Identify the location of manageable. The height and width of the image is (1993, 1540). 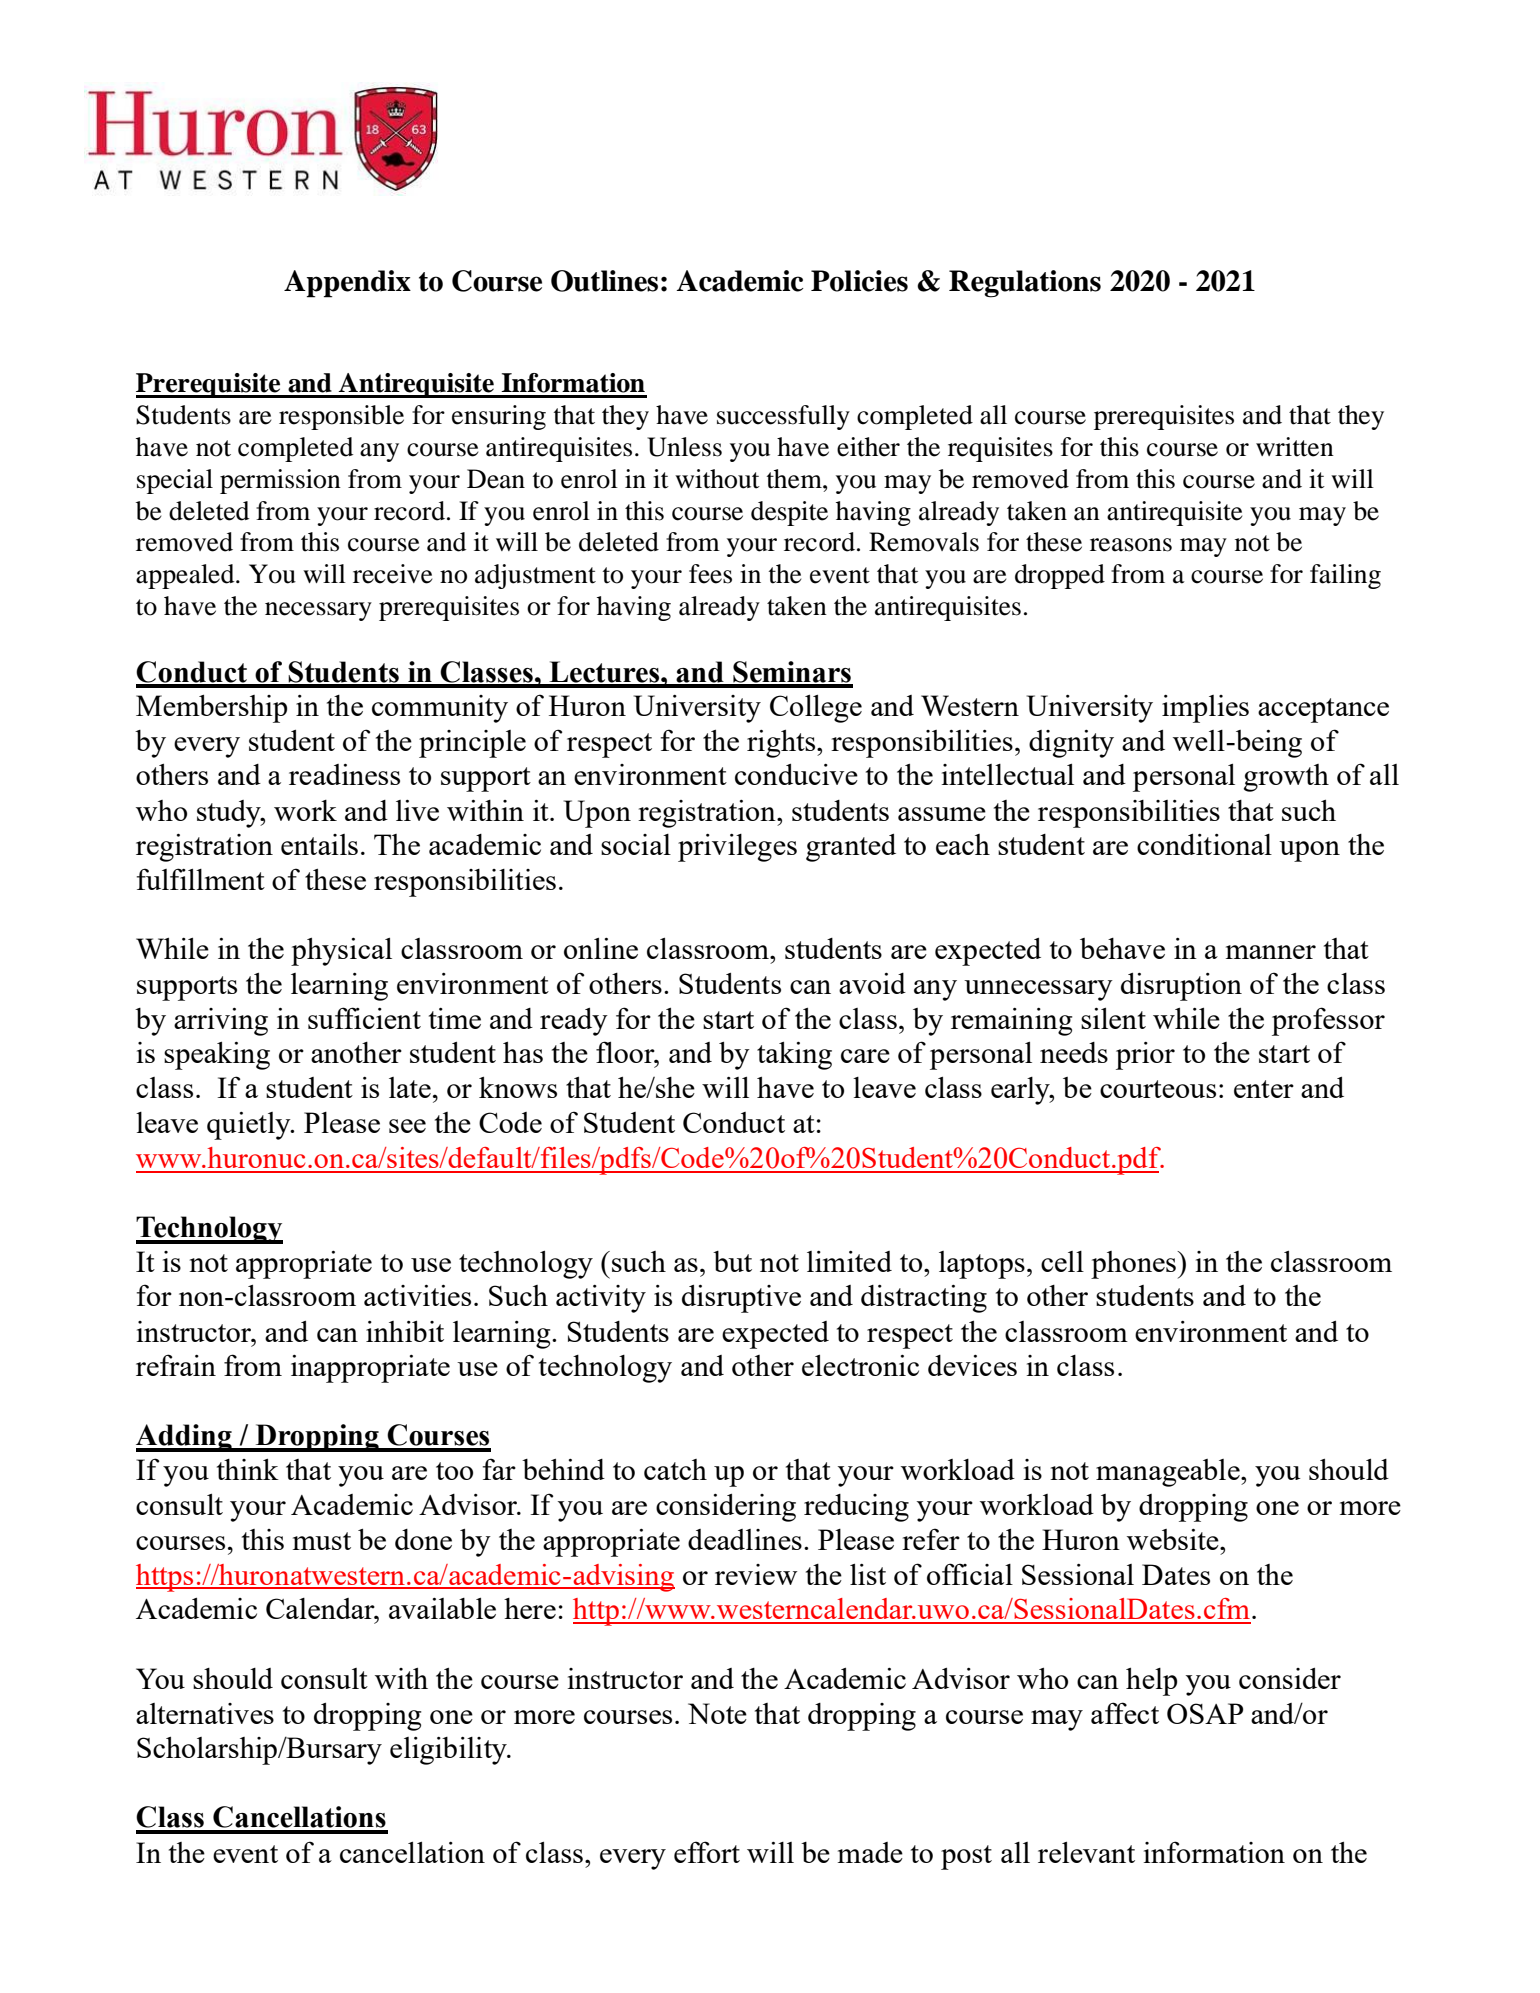
(1169, 1473).
